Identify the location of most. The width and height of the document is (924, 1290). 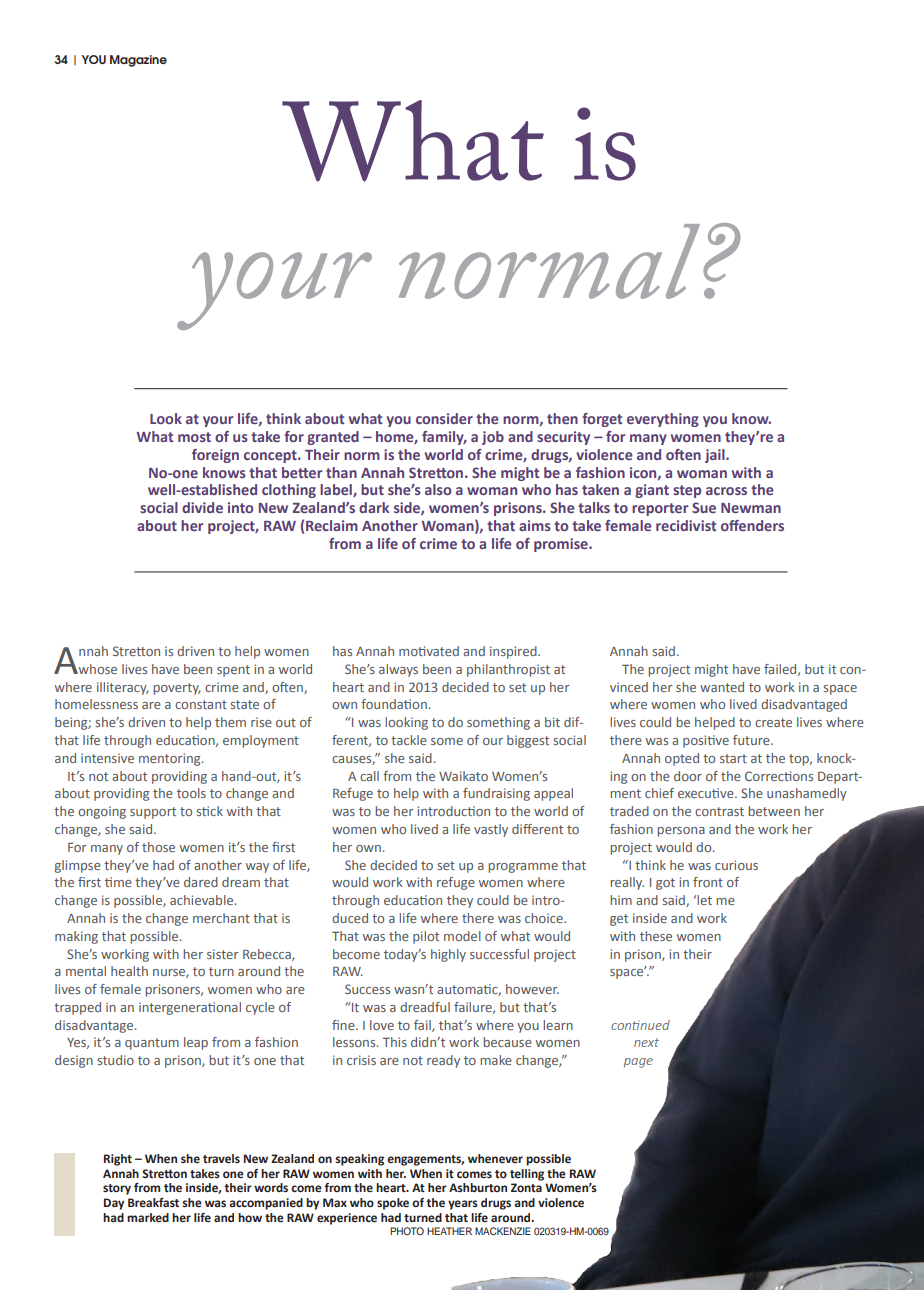
(194, 437).
